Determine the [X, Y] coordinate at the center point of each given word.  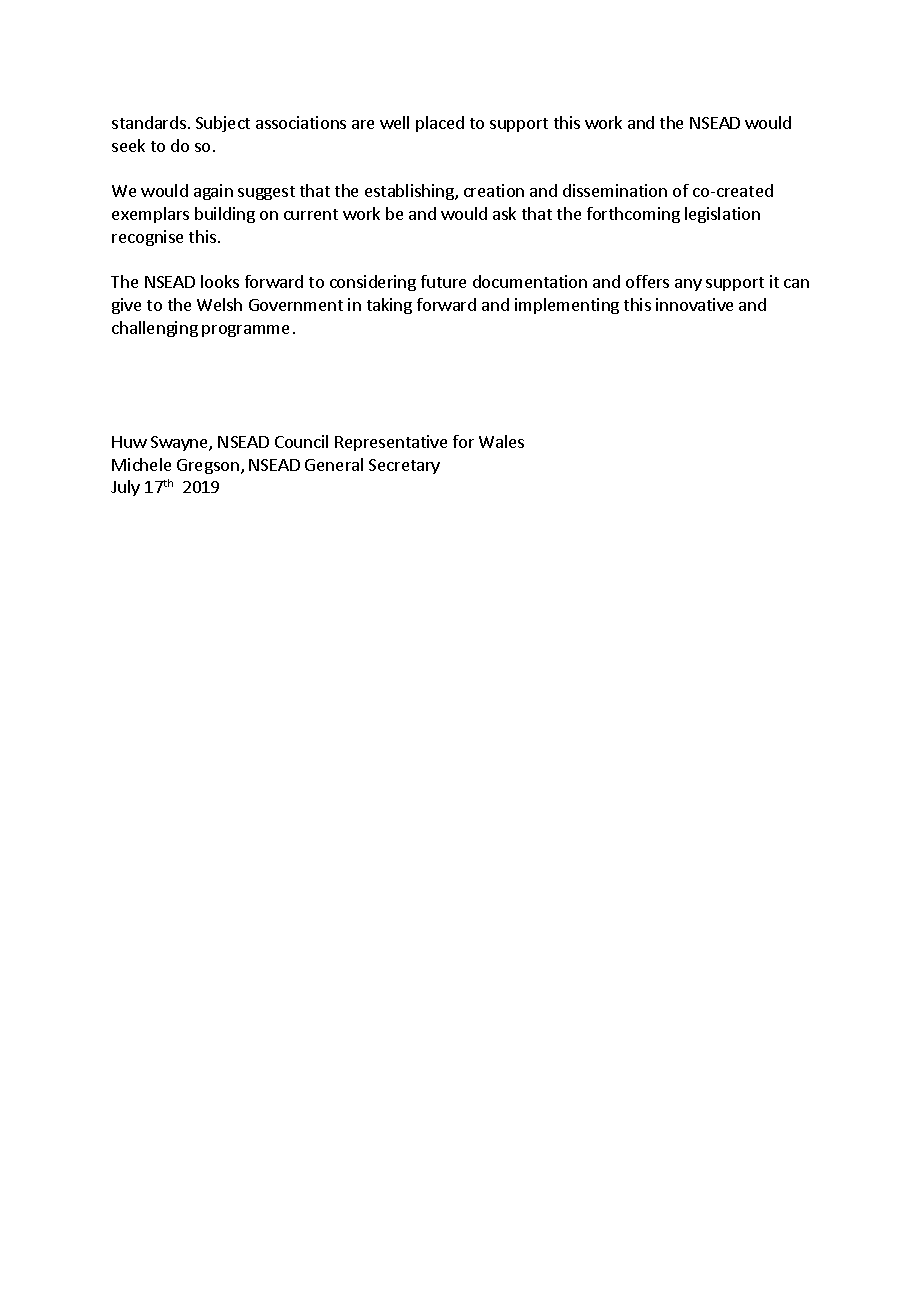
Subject [223, 124]
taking [389, 306]
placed [440, 124]
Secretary [404, 466]
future [443, 281]
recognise [147, 238]
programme [245, 331]
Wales [501, 441]
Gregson [208, 466]
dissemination [615, 190]
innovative [694, 304]
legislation [722, 215]
